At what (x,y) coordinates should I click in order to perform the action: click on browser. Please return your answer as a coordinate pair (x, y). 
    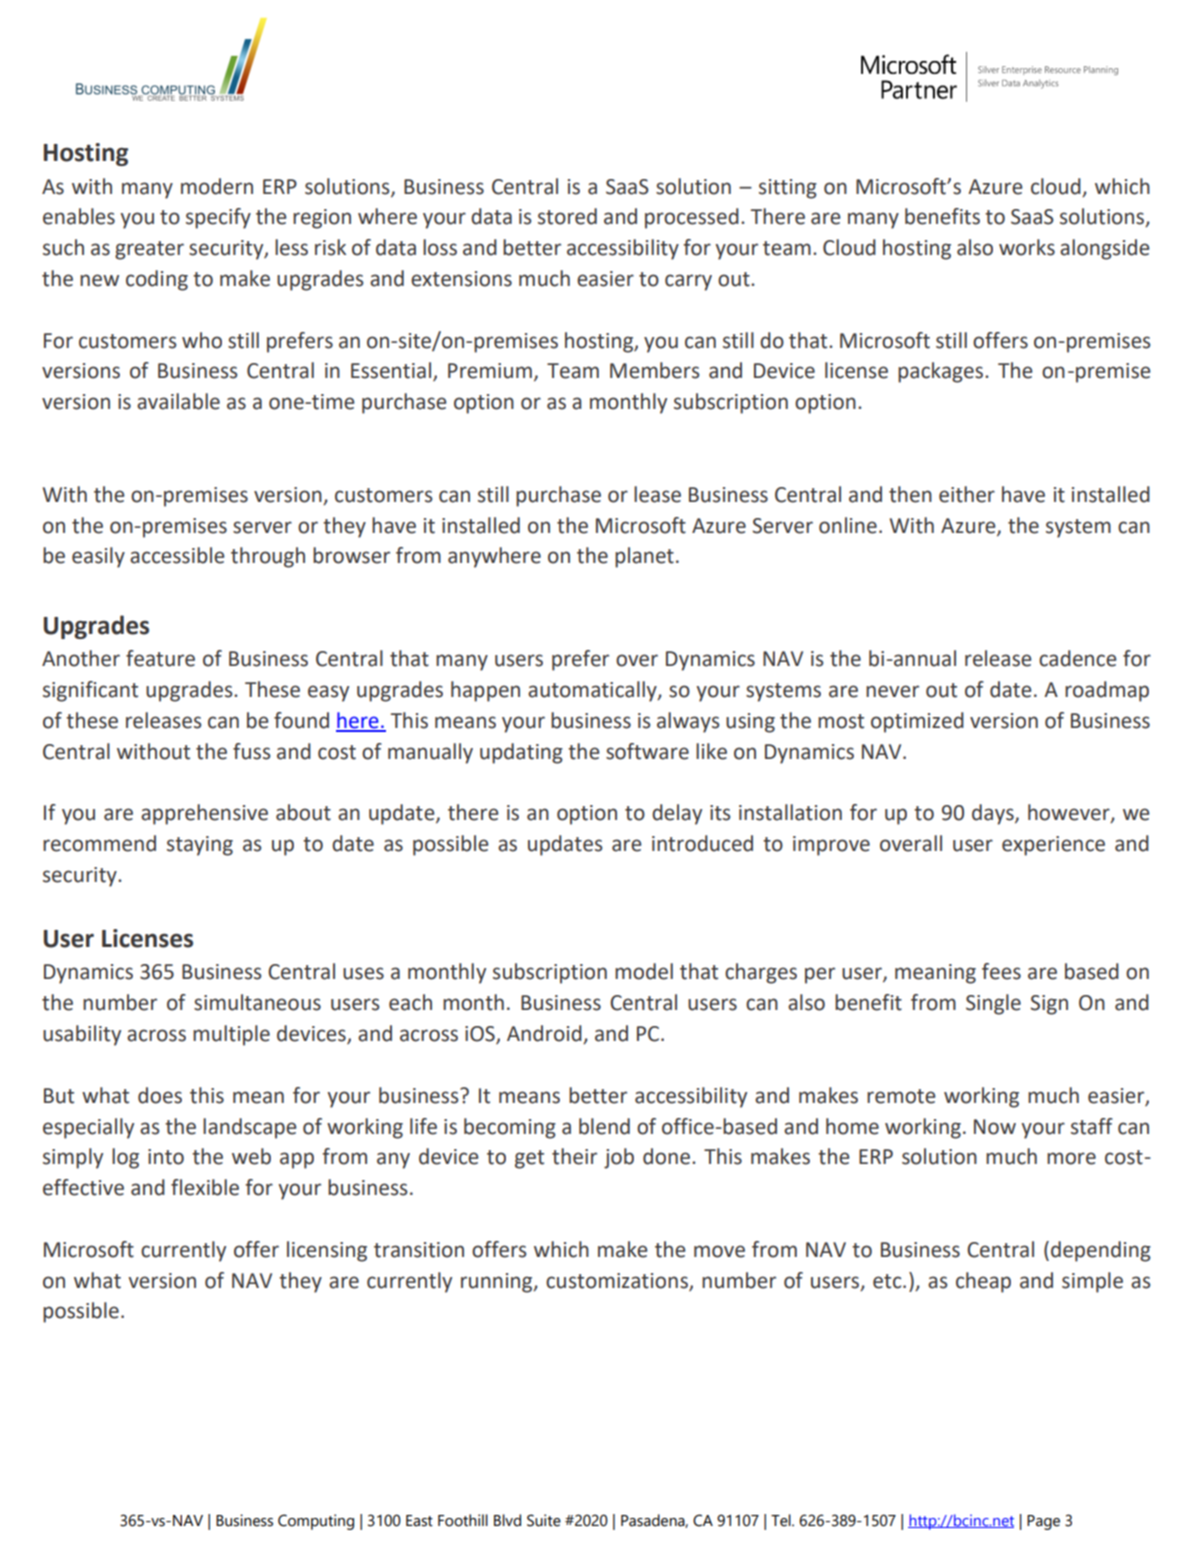
    Looking at the image, I should click on (351, 555).
